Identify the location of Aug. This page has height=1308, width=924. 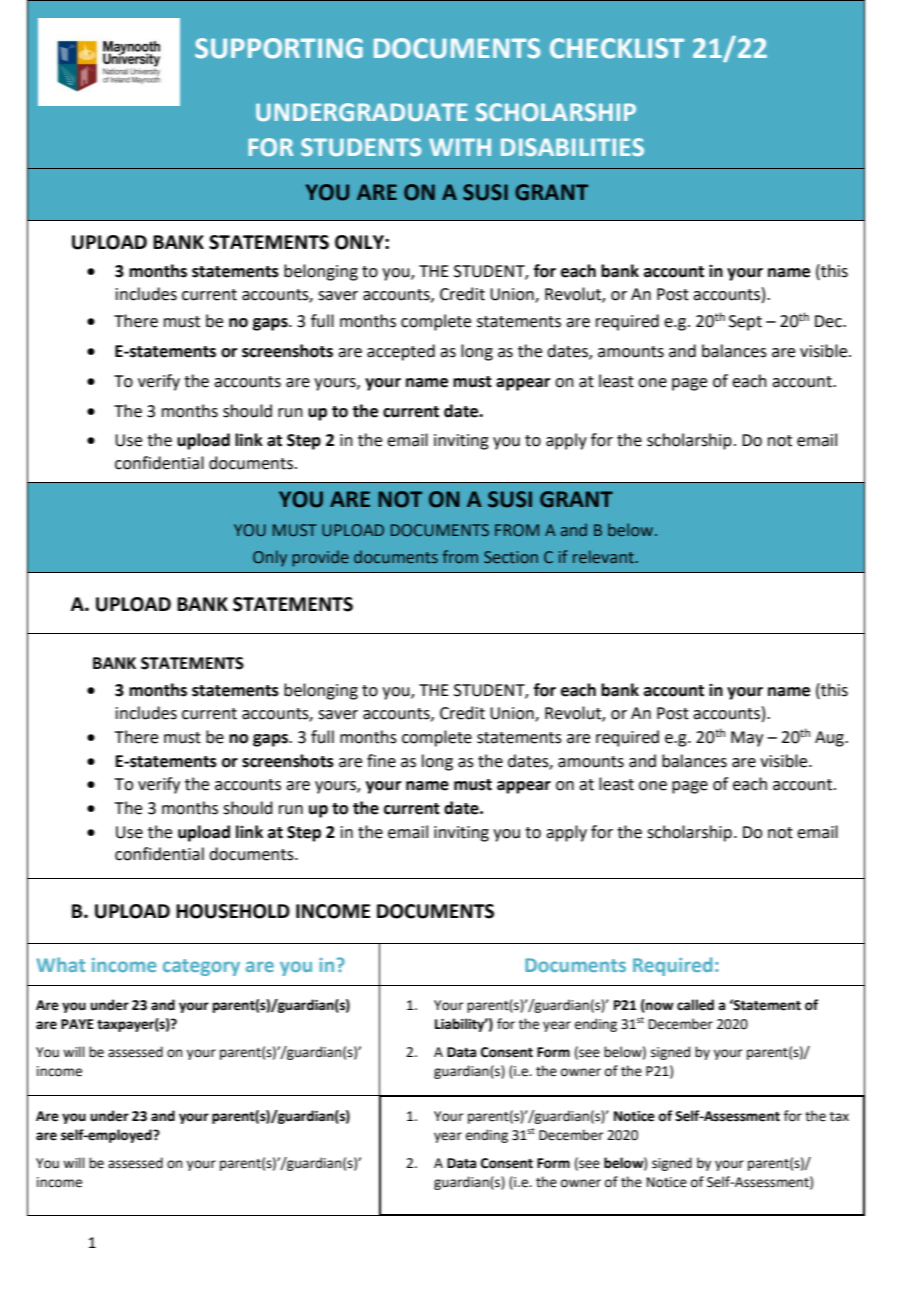
(830, 739).
